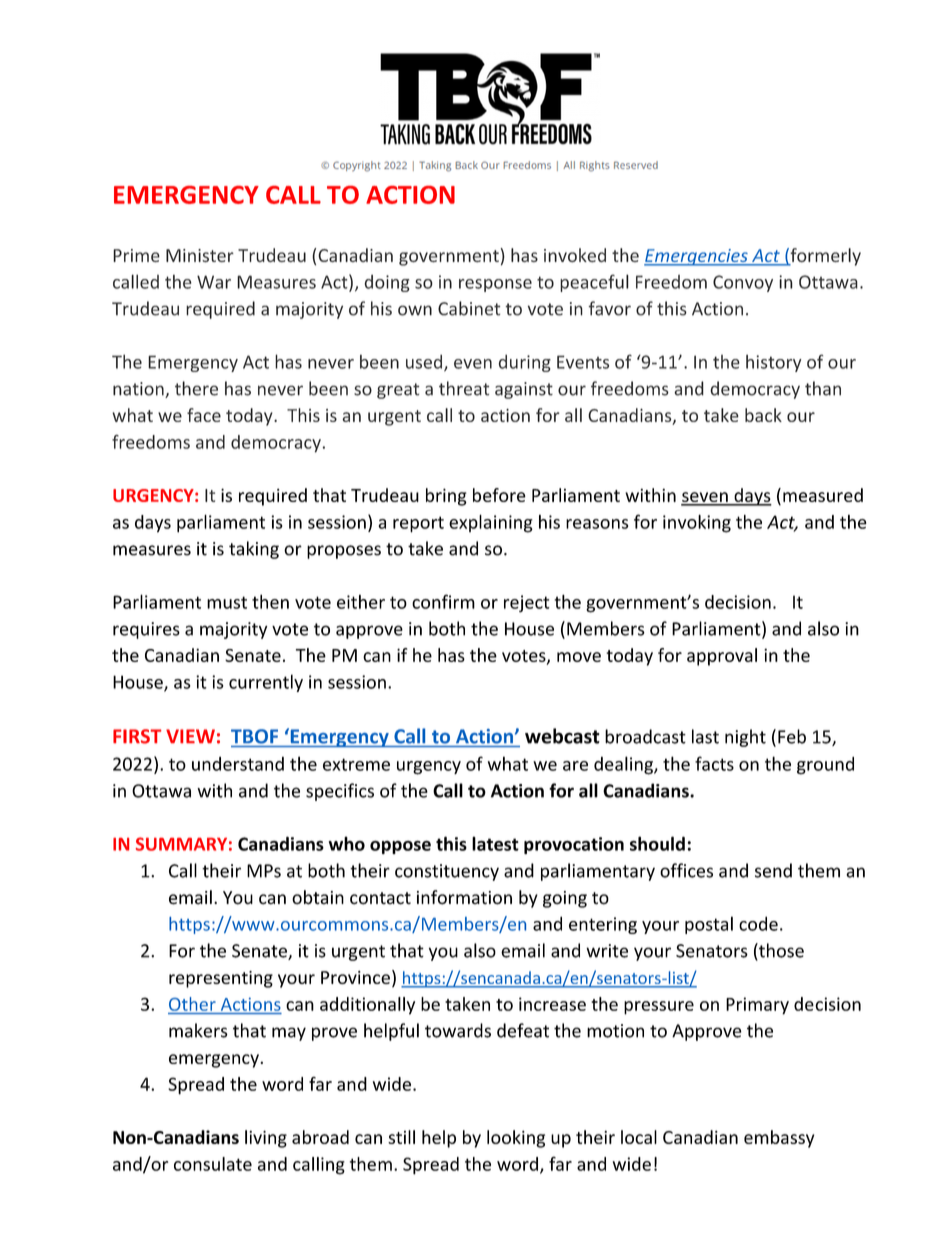 The width and height of the image is (952, 1233). Describe the element at coordinates (779, 1139) in the image. I see `embassy` at that location.
